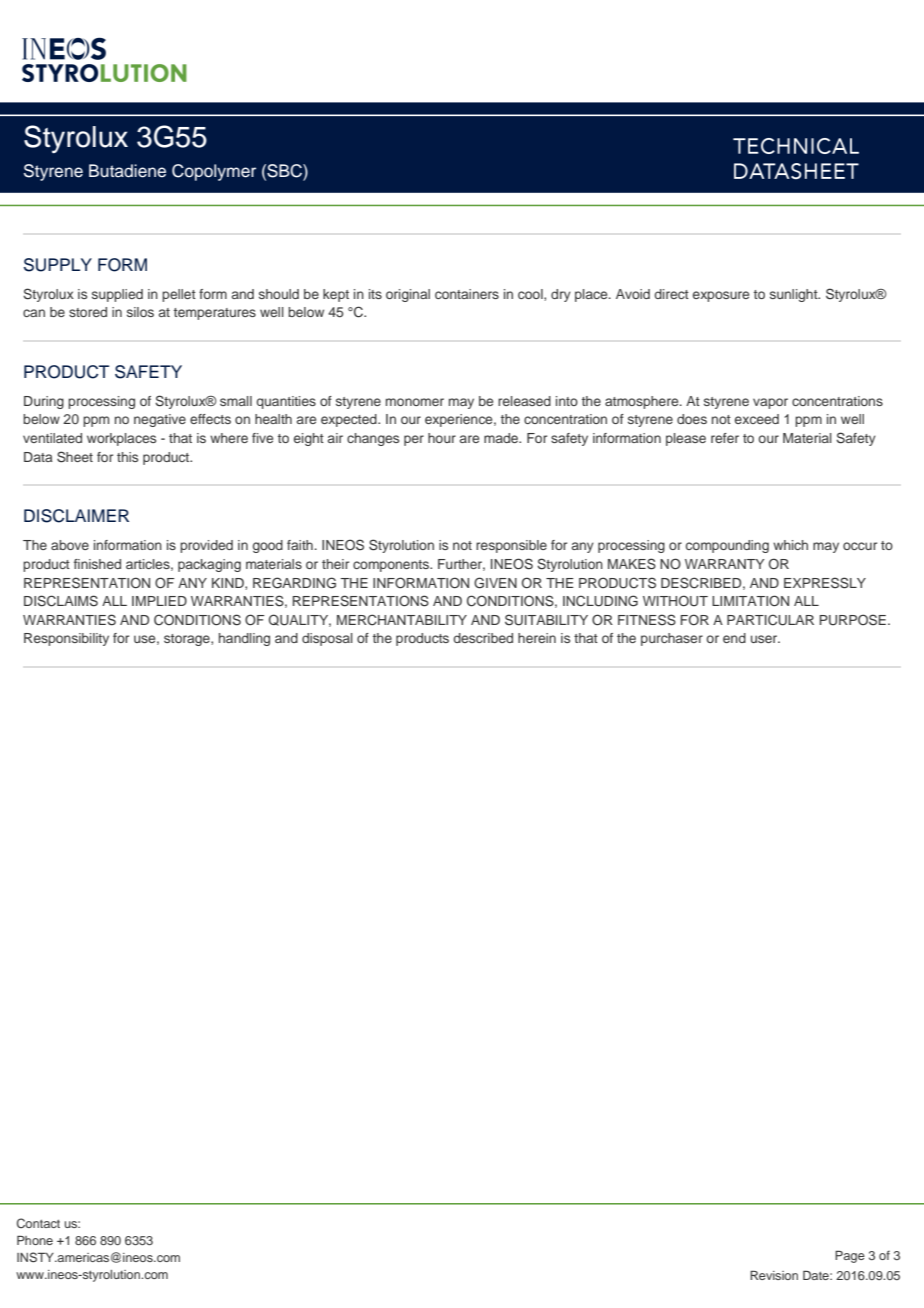 The height and width of the screenshot is (1308, 924). I want to click on herein, so click(537, 638).
